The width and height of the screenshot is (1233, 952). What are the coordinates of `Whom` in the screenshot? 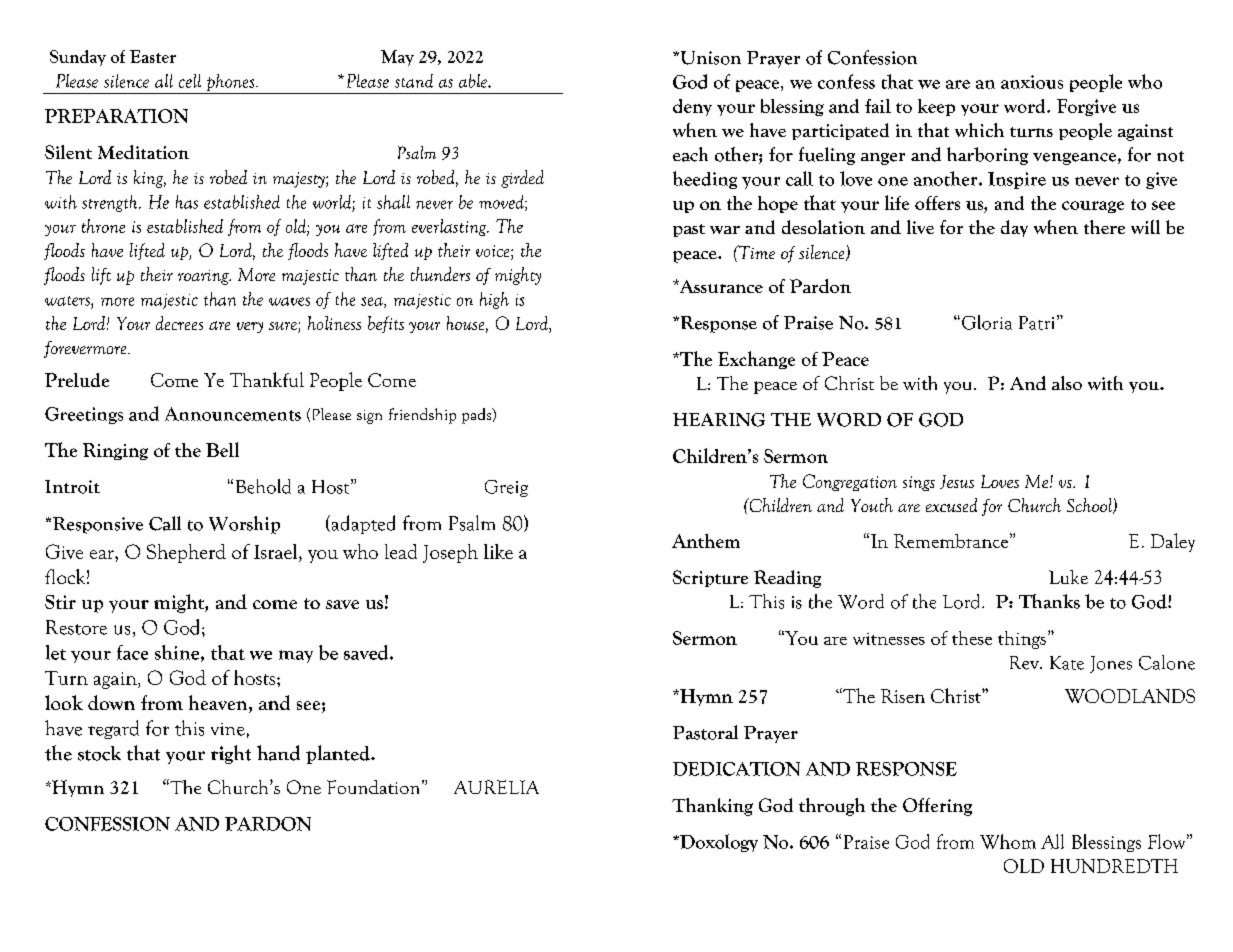 It's located at (1008, 841).
